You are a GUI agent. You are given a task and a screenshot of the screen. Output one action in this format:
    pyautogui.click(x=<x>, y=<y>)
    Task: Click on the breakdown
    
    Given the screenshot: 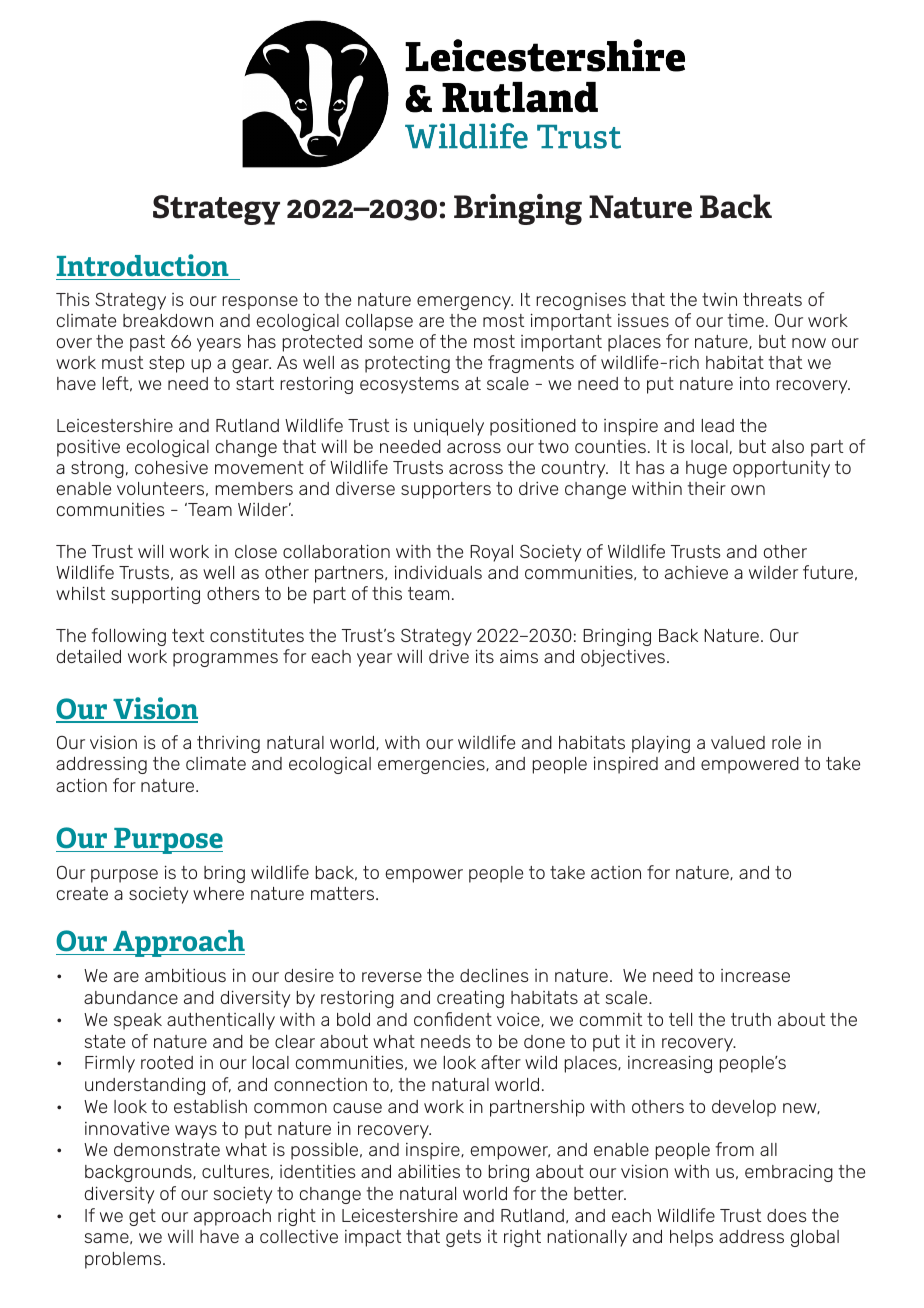 What is the action you would take?
    pyautogui.click(x=168, y=320)
